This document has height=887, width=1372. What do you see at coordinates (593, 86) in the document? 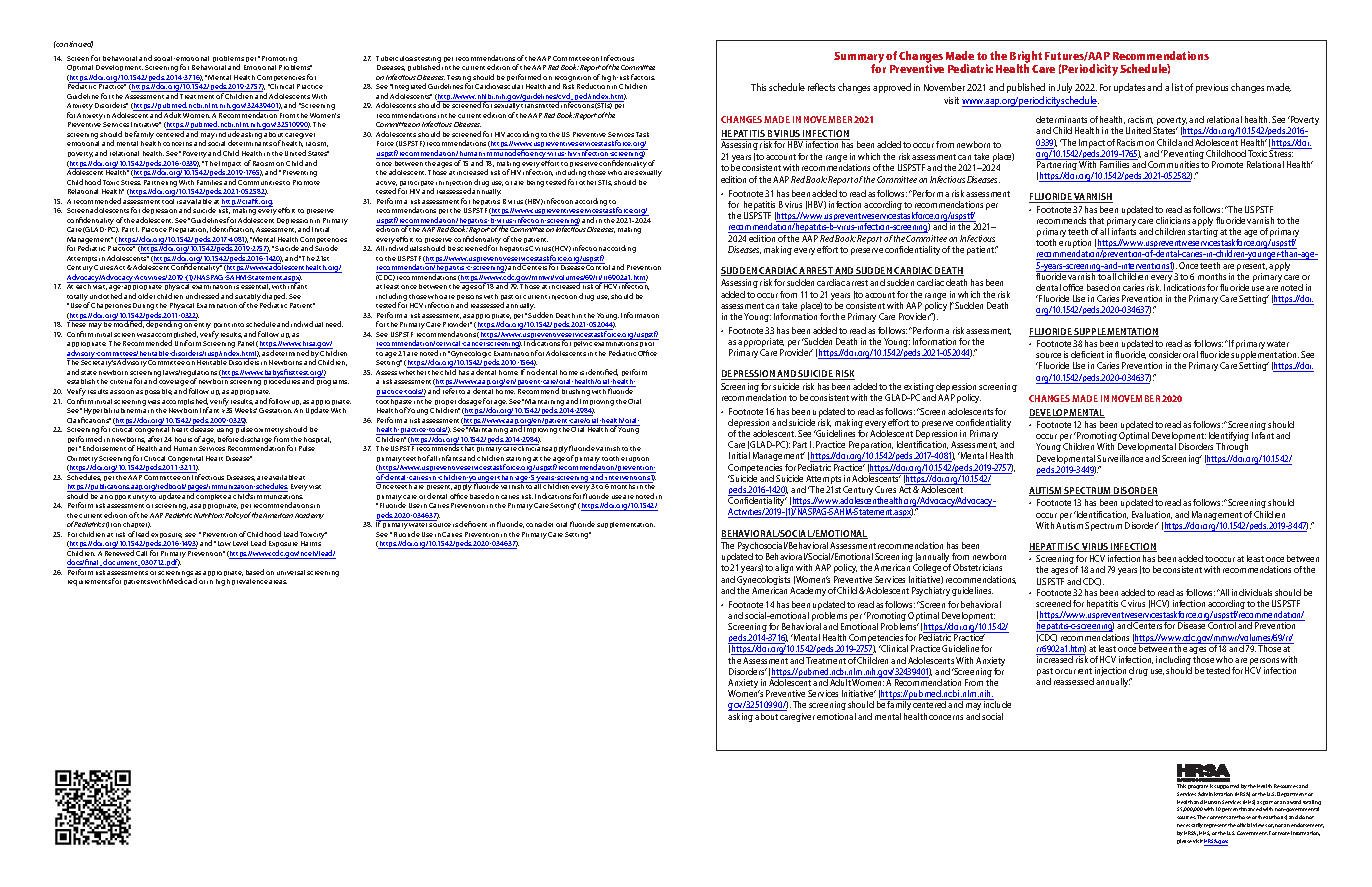
I see `Reduction` at bounding box center [593, 86].
